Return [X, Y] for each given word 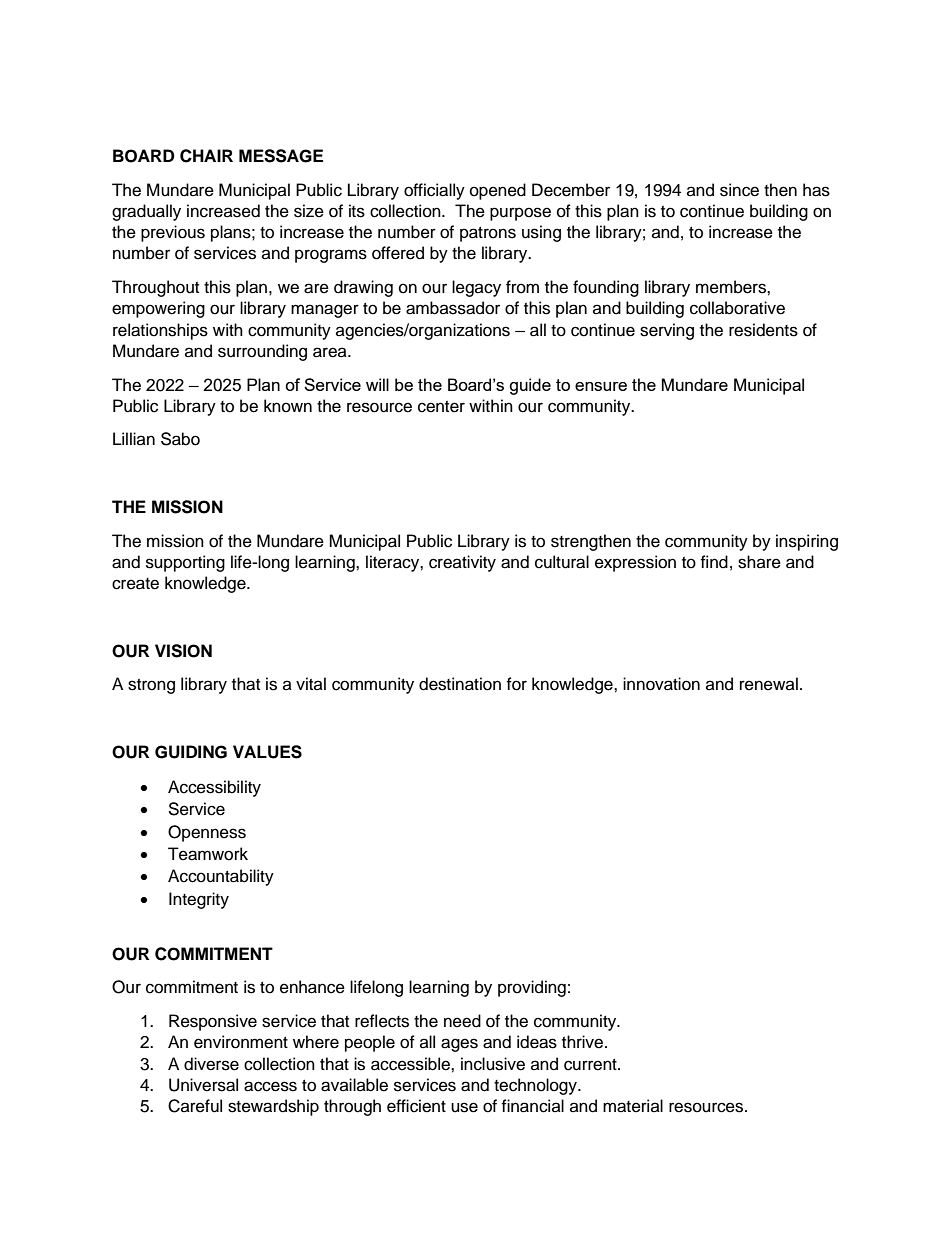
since [739, 190]
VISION [183, 651]
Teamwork [208, 854]
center [441, 407]
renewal [769, 684]
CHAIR [206, 156]
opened [498, 191]
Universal [203, 1085]
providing [532, 988]
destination [460, 684]
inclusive [493, 1064]
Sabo [180, 439]
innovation [661, 684]
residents [763, 330]
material [633, 1106]
